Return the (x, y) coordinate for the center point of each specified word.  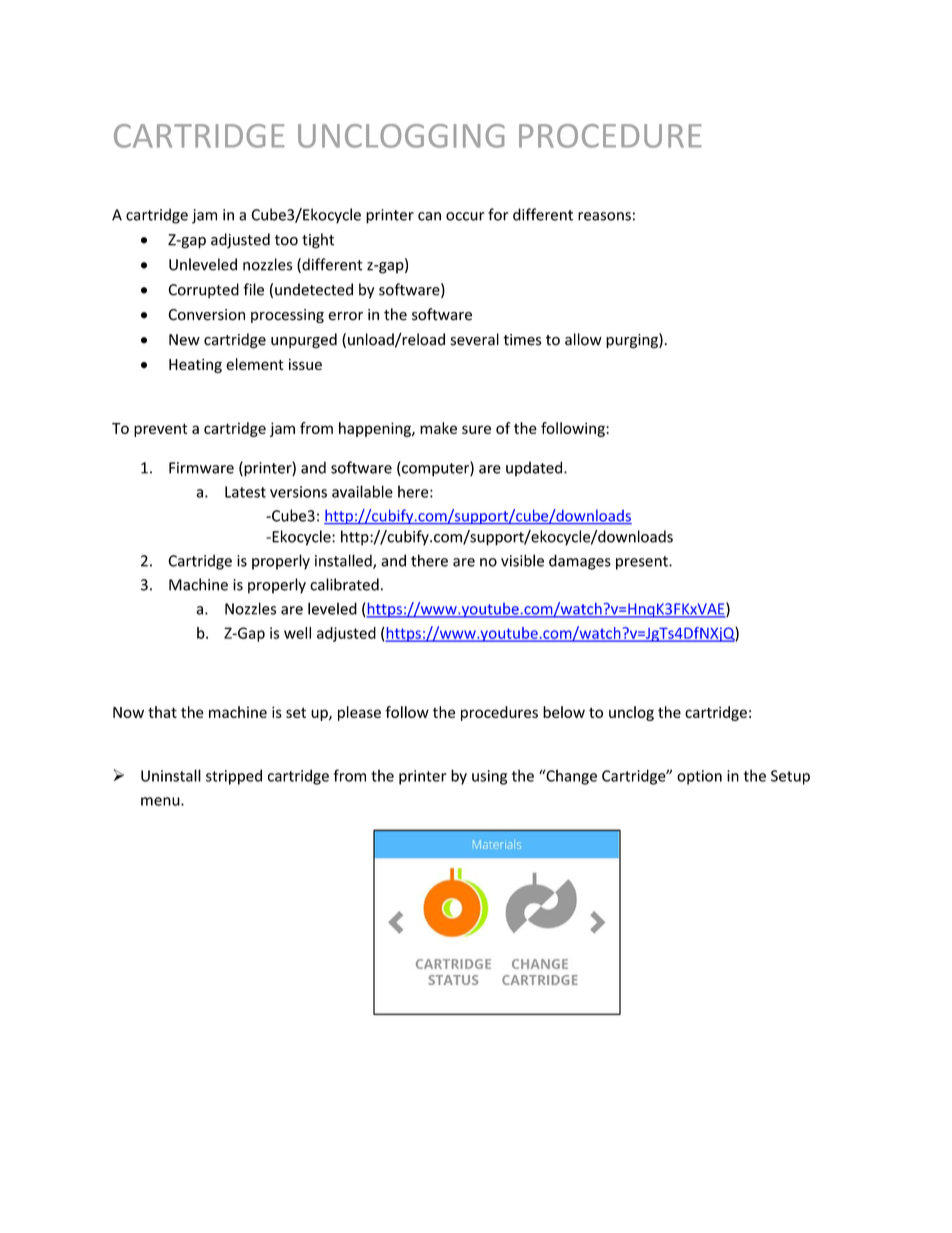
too (286, 240)
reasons (604, 216)
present (643, 563)
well (297, 633)
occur (465, 216)
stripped (234, 777)
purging (633, 341)
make (438, 428)
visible (522, 560)
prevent (161, 430)
